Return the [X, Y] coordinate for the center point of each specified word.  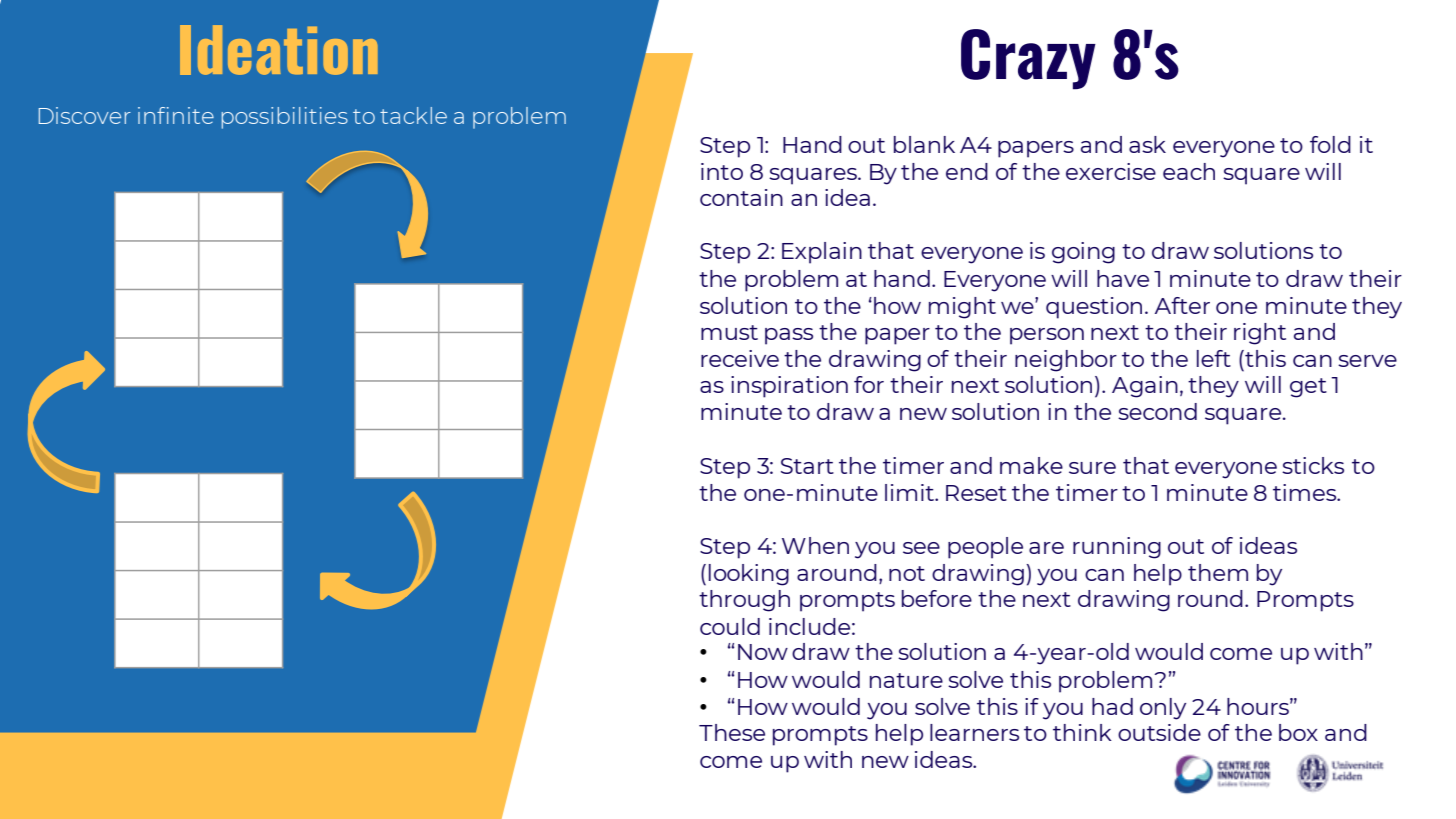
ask [1147, 144]
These [732, 732]
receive [740, 358]
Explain [822, 253]
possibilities [285, 118]
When [815, 545]
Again [1145, 387]
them [1218, 572]
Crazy [1028, 59]
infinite [176, 115]
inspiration [789, 387]
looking [749, 575]
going [1083, 253]
